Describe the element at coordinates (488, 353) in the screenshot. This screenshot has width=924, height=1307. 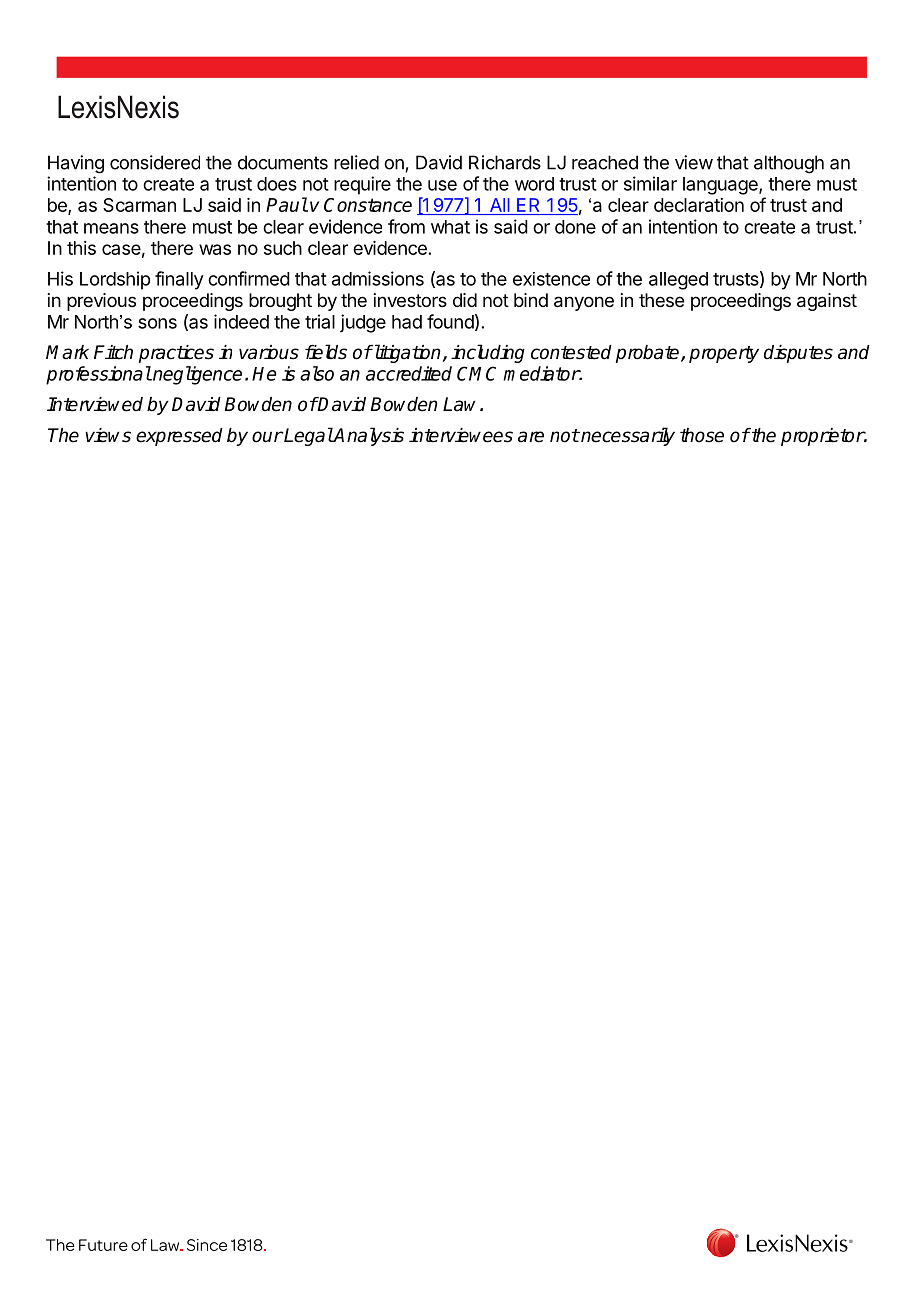
I see `including` at that location.
